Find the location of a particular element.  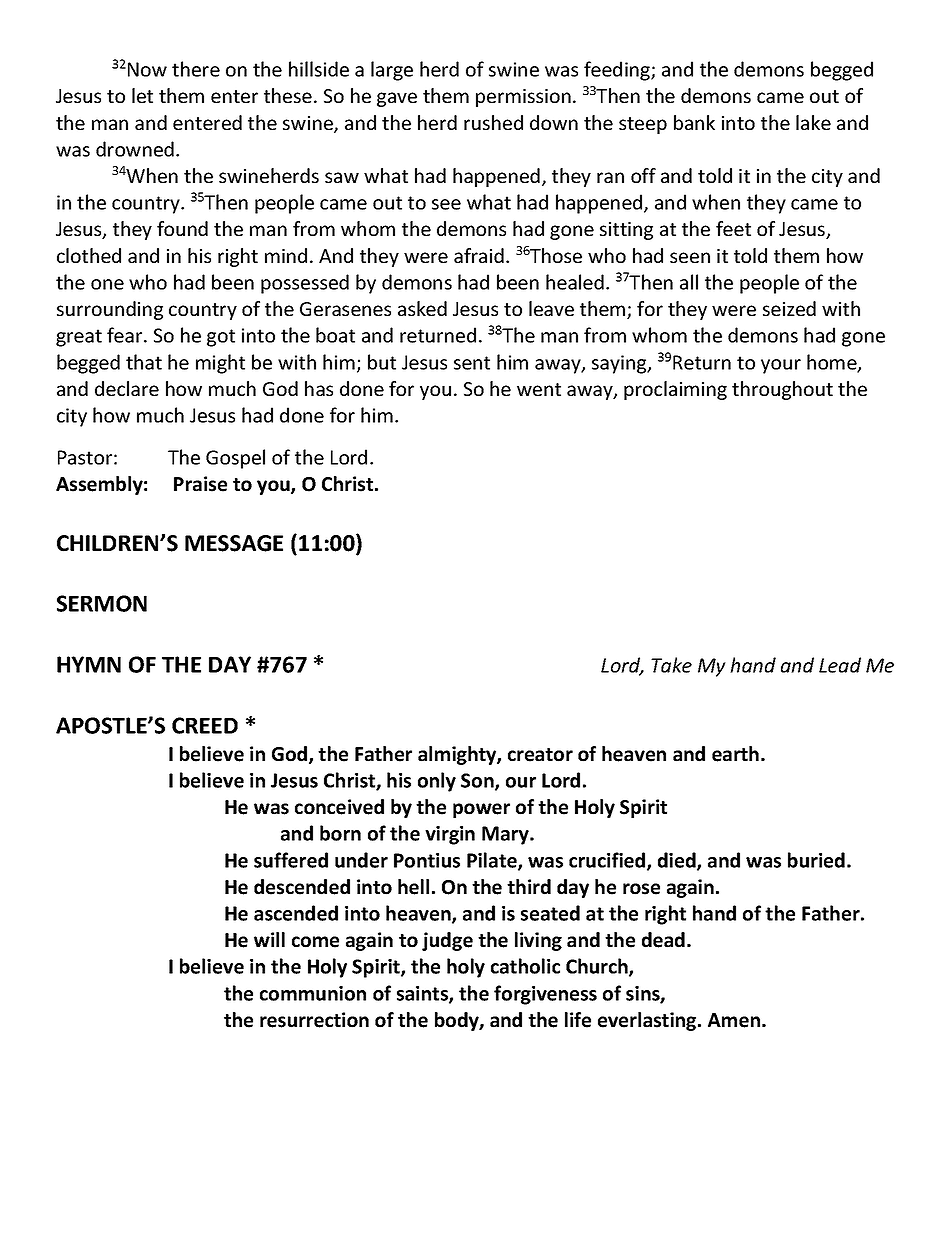

bank is located at coordinates (694, 122).
